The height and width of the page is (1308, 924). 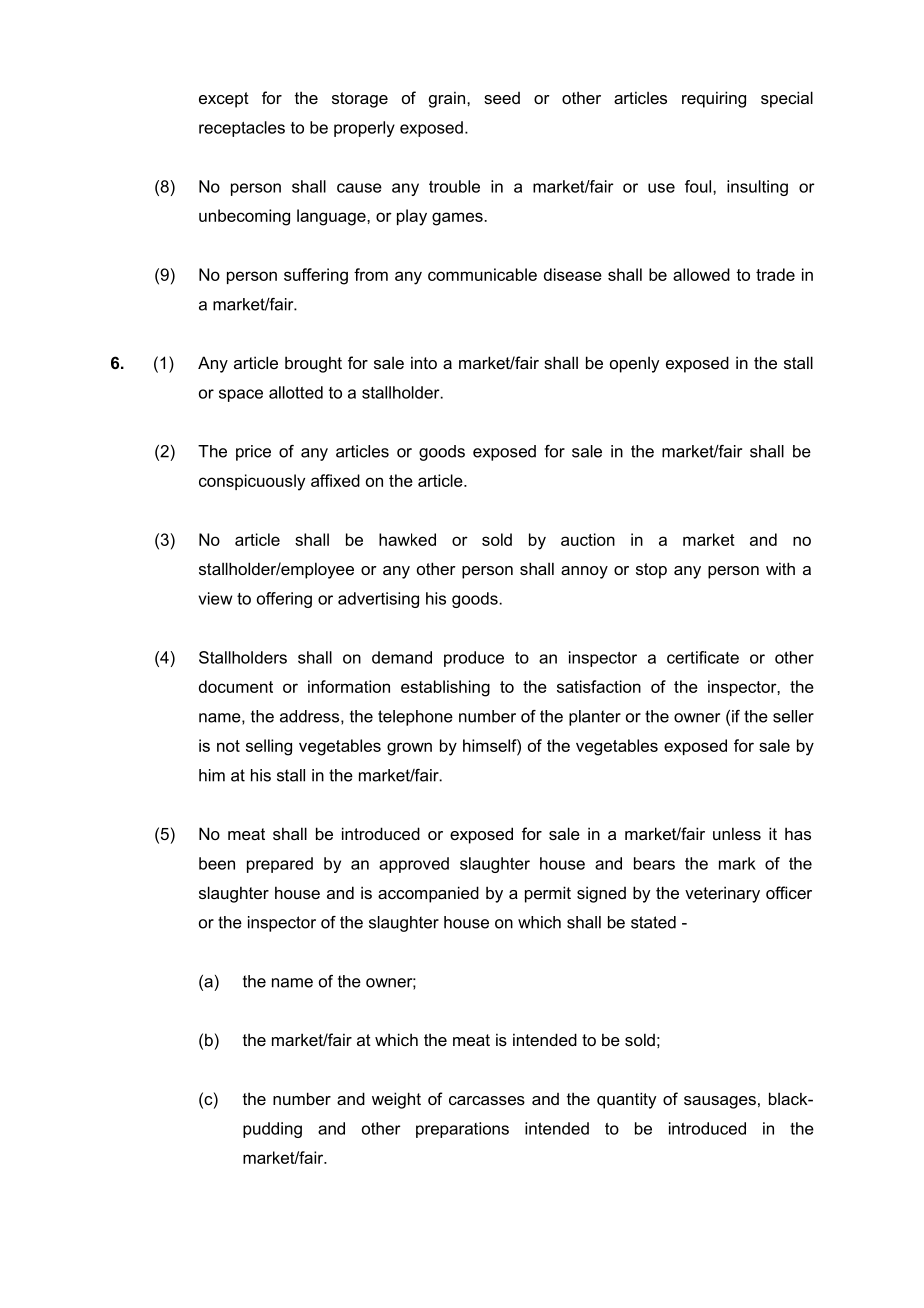 What do you see at coordinates (737, 833) in the page?
I see `unless` at bounding box center [737, 833].
